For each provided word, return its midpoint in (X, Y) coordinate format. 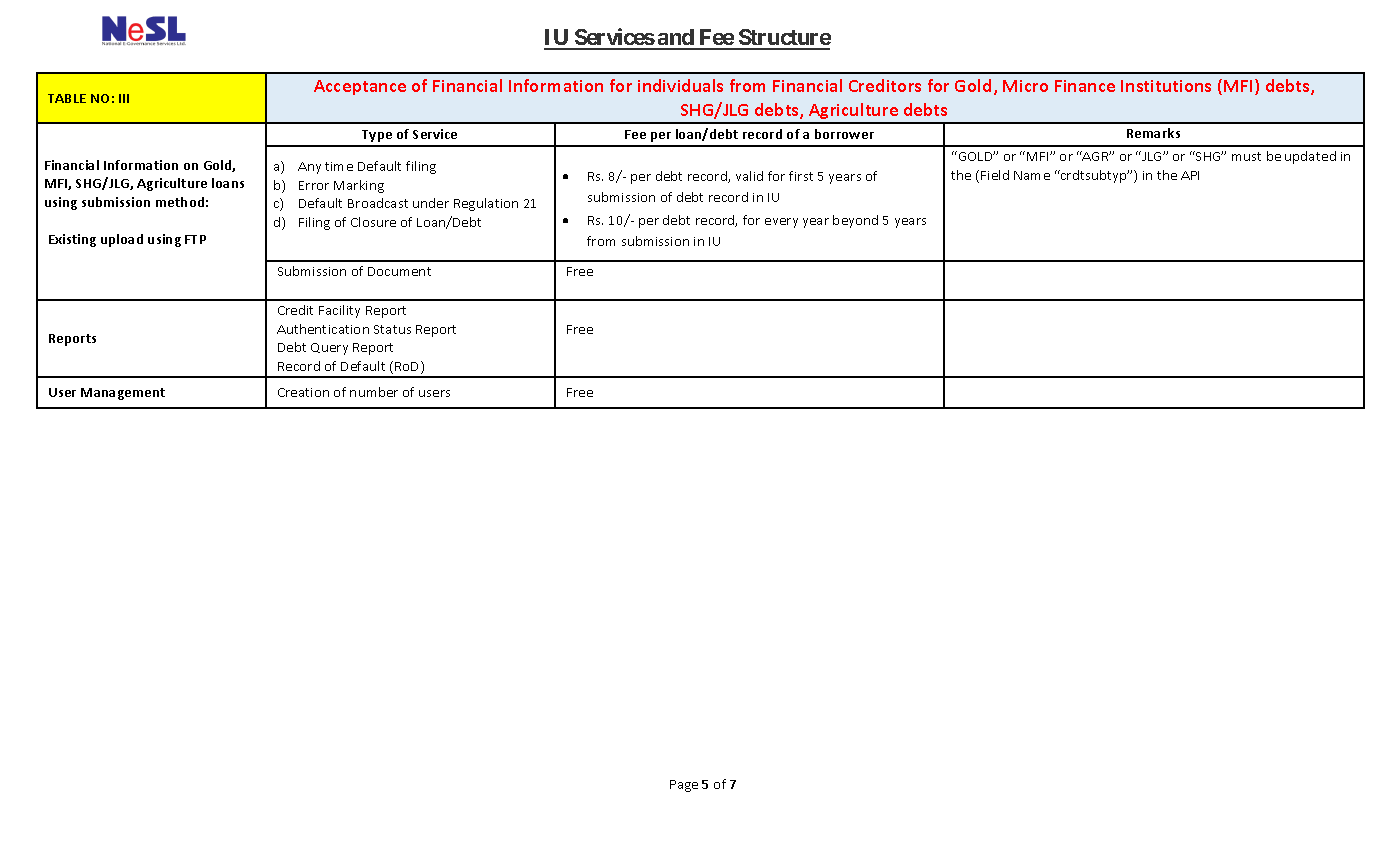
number (374, 392)
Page (684, 786)
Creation (303, 392)
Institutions (1166, 86)
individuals (680, 85)
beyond (855, 221)
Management (123, 394)
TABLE (67, 98)
